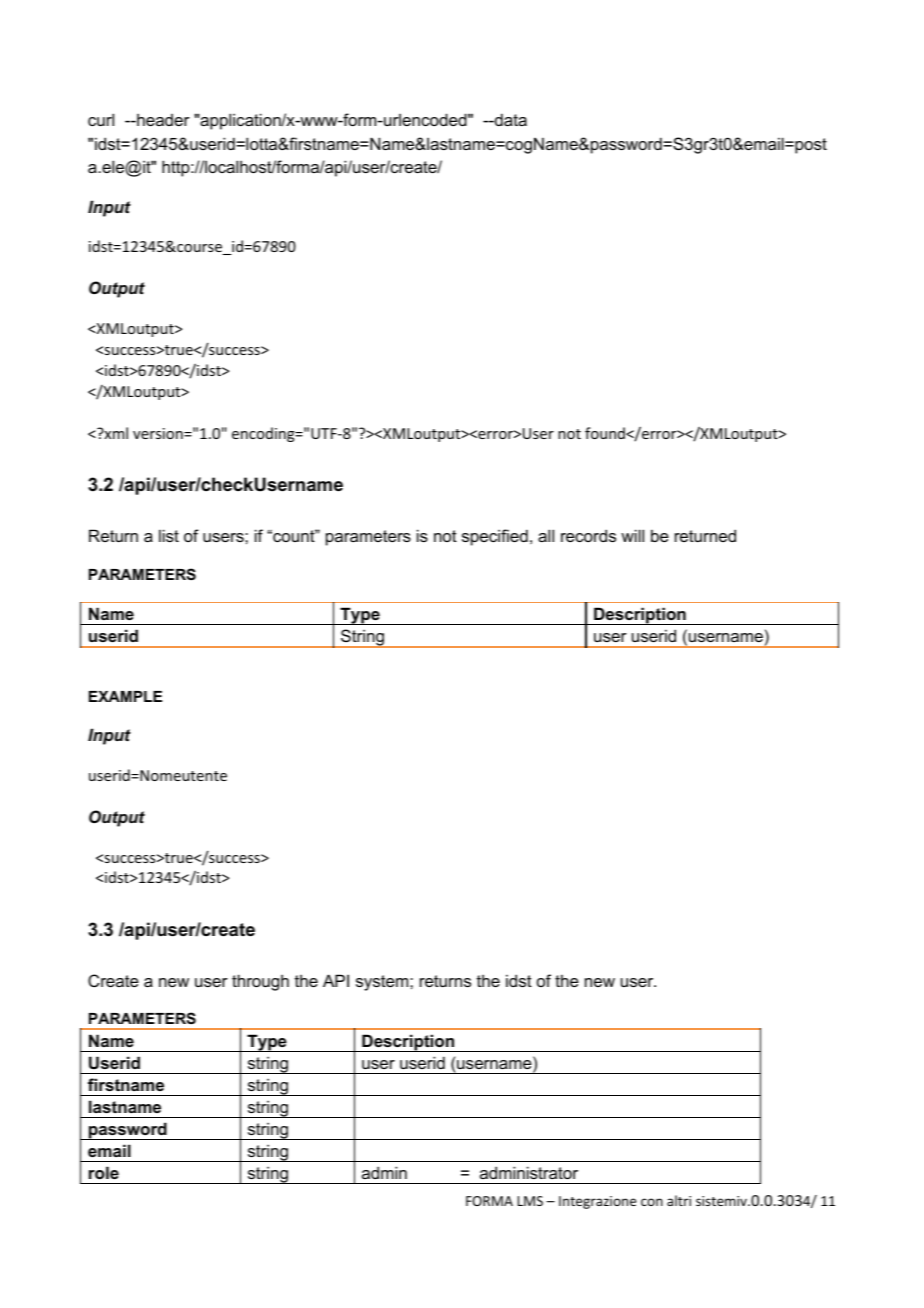 This document has height=1308, width=924. What do you see at coordinates (652, 1202) in the document?
I see `con` at bounding box center [652, 1202].
